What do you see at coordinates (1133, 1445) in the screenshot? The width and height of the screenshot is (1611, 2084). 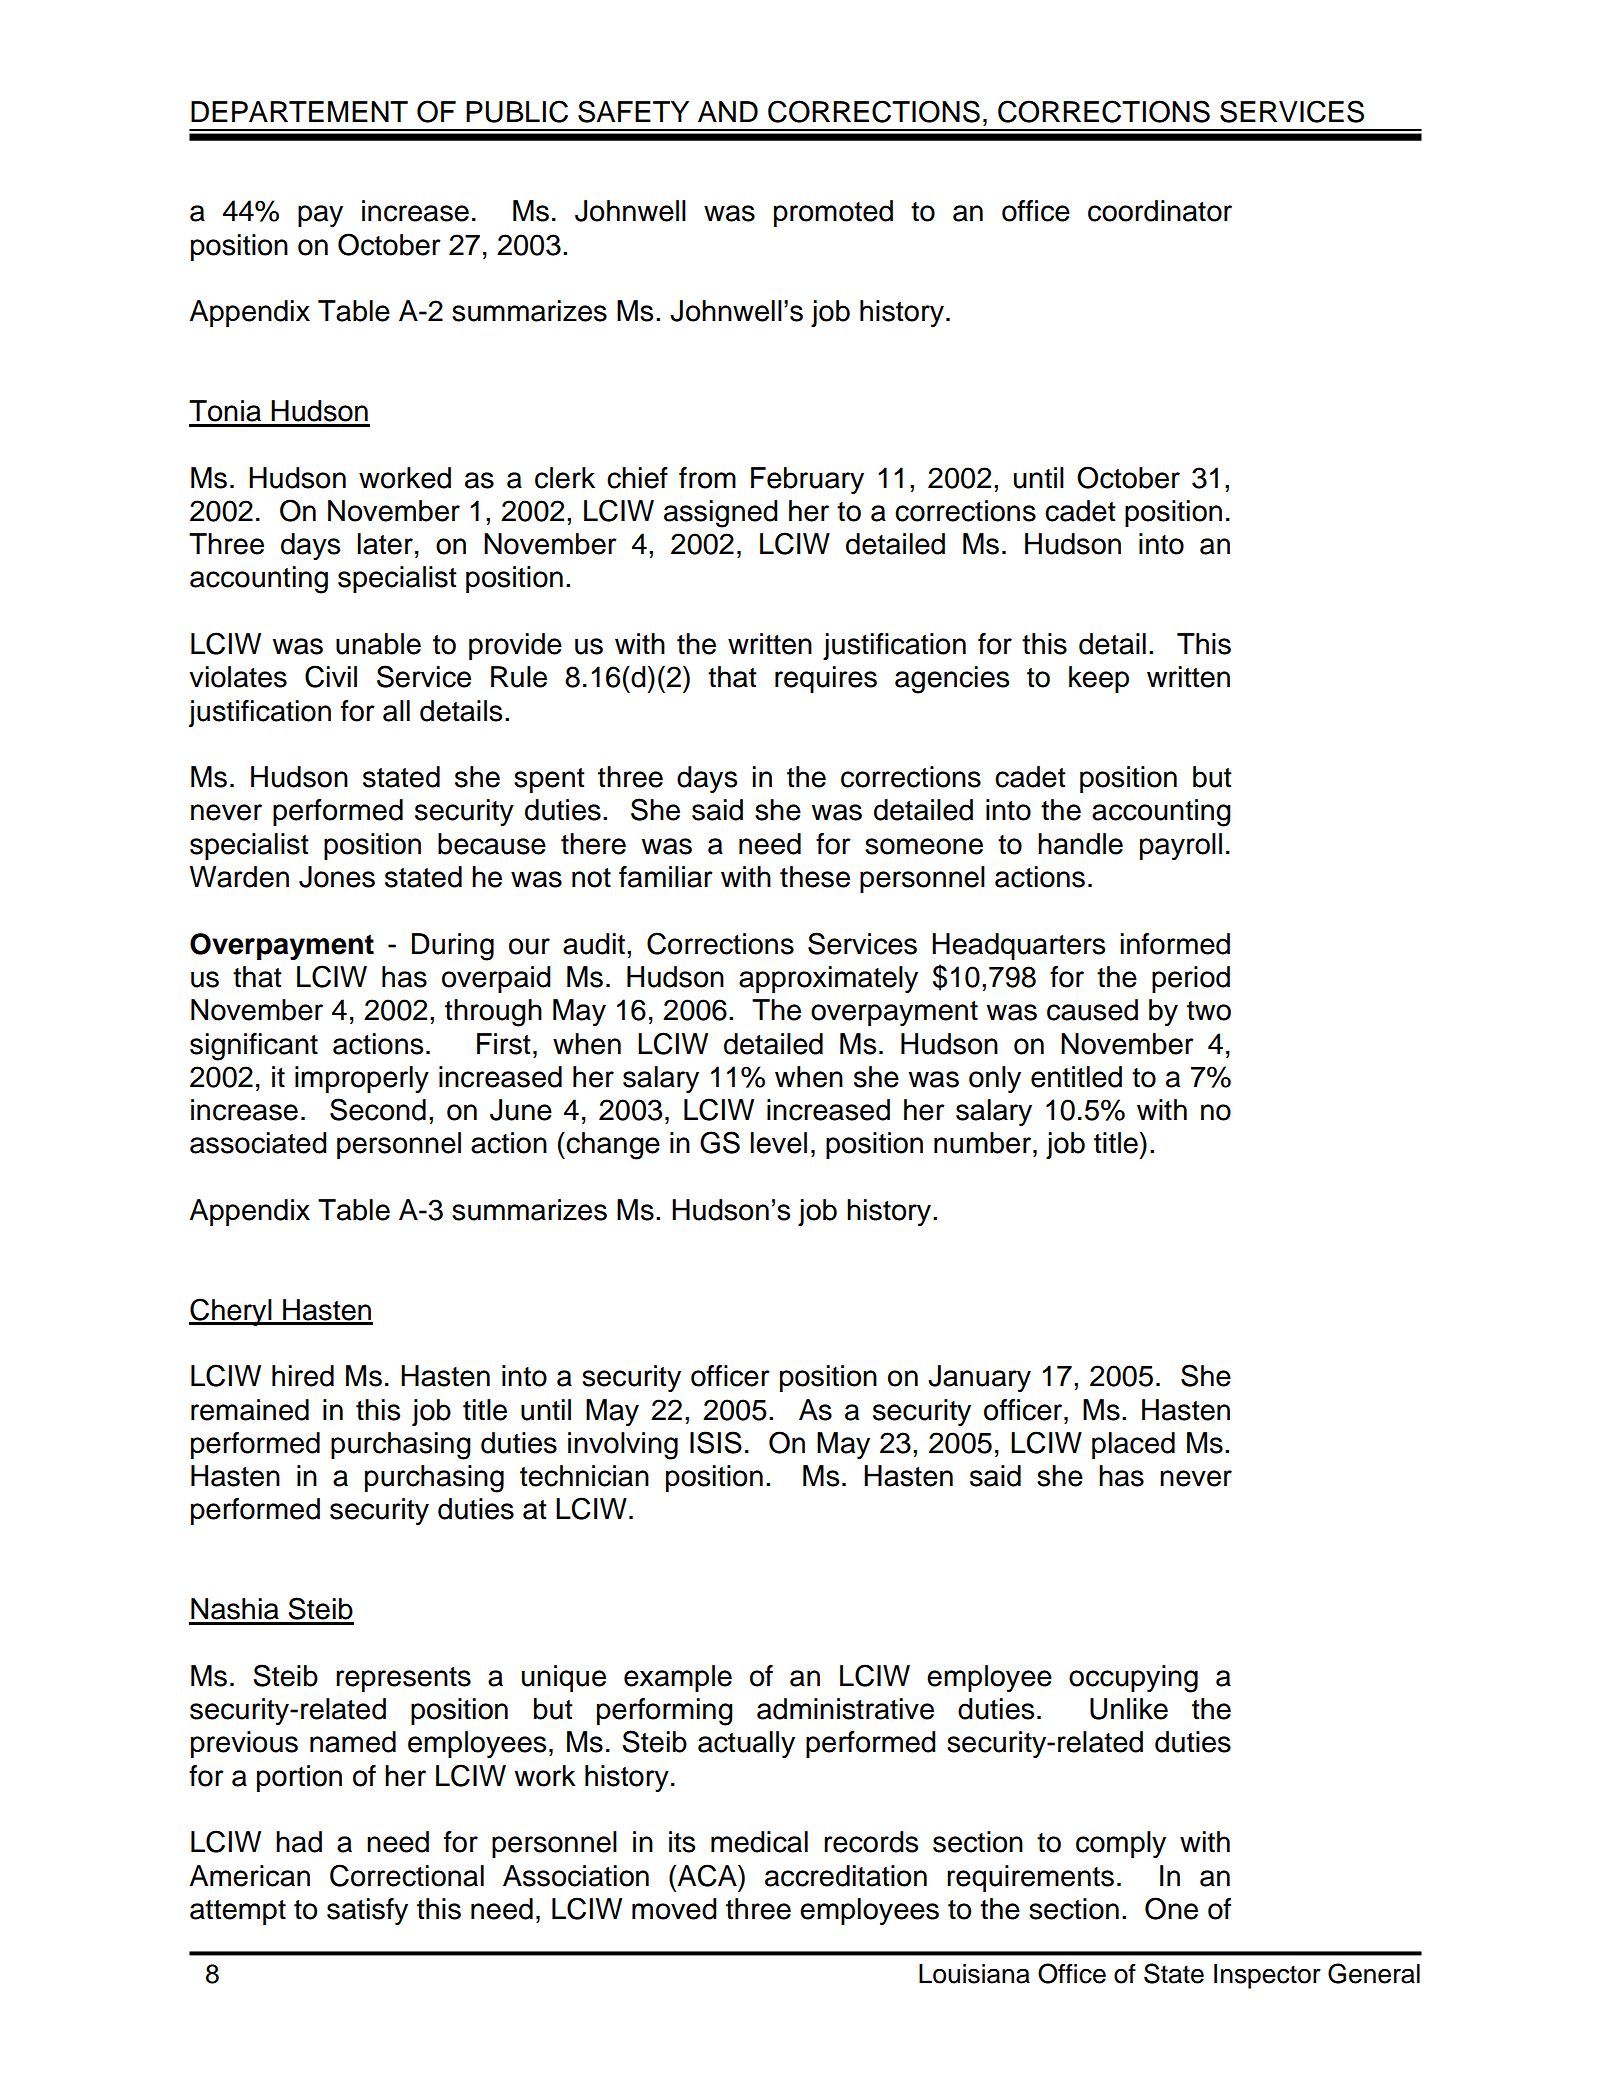 I see `placed` at bounding box center [1133, 1445].
